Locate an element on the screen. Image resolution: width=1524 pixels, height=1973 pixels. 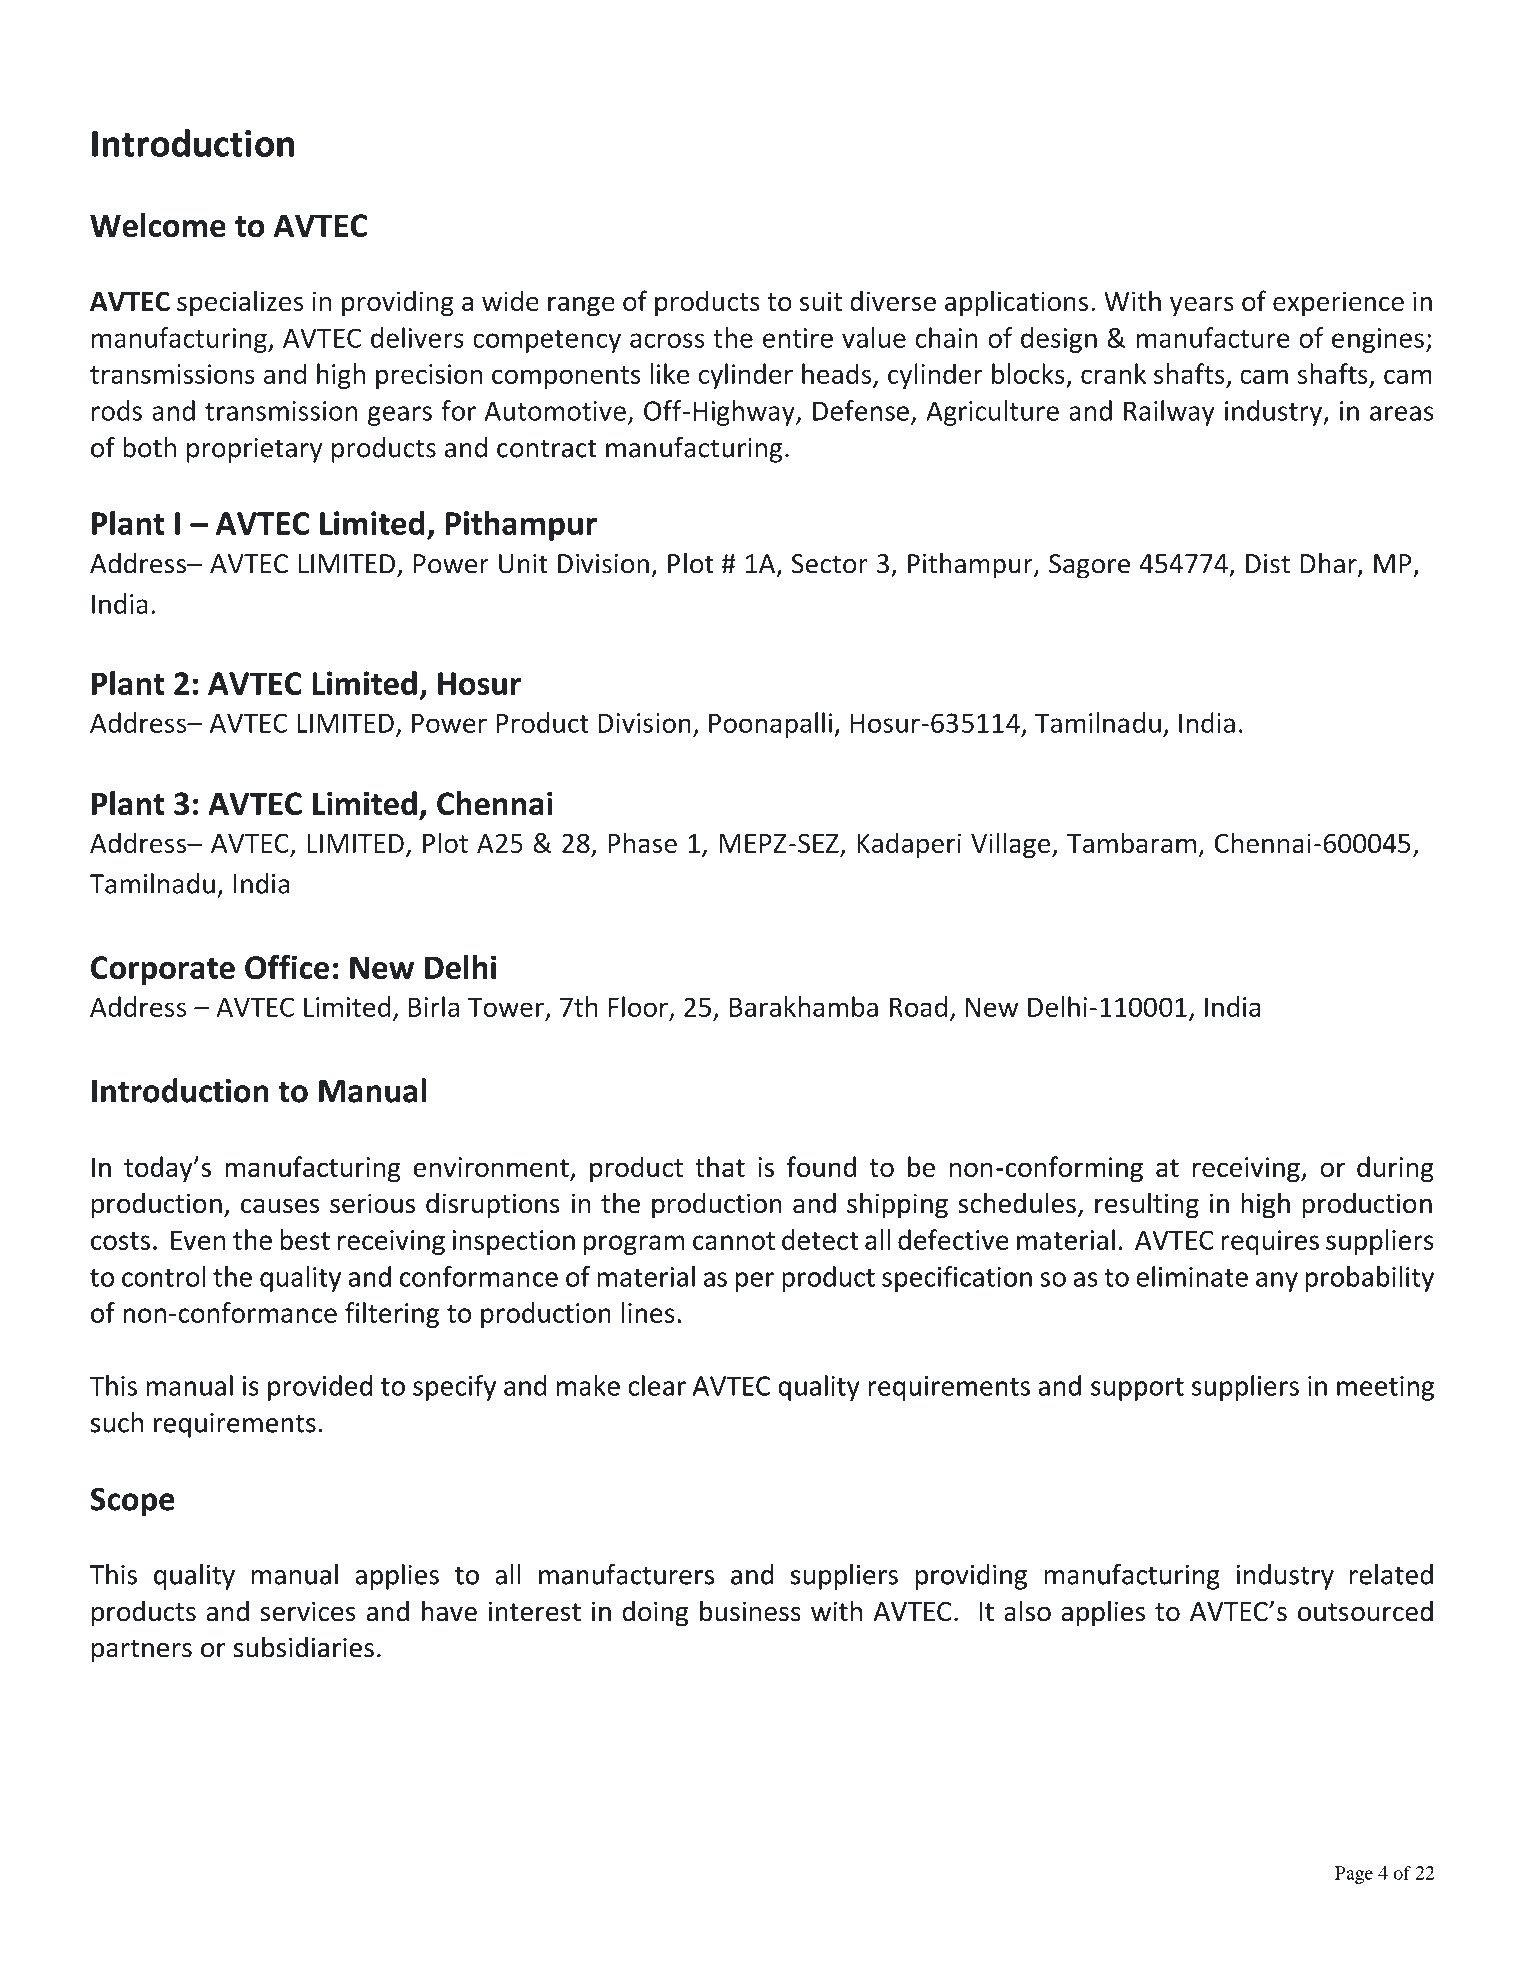
Floor is located at coordinates (638, 1006).
